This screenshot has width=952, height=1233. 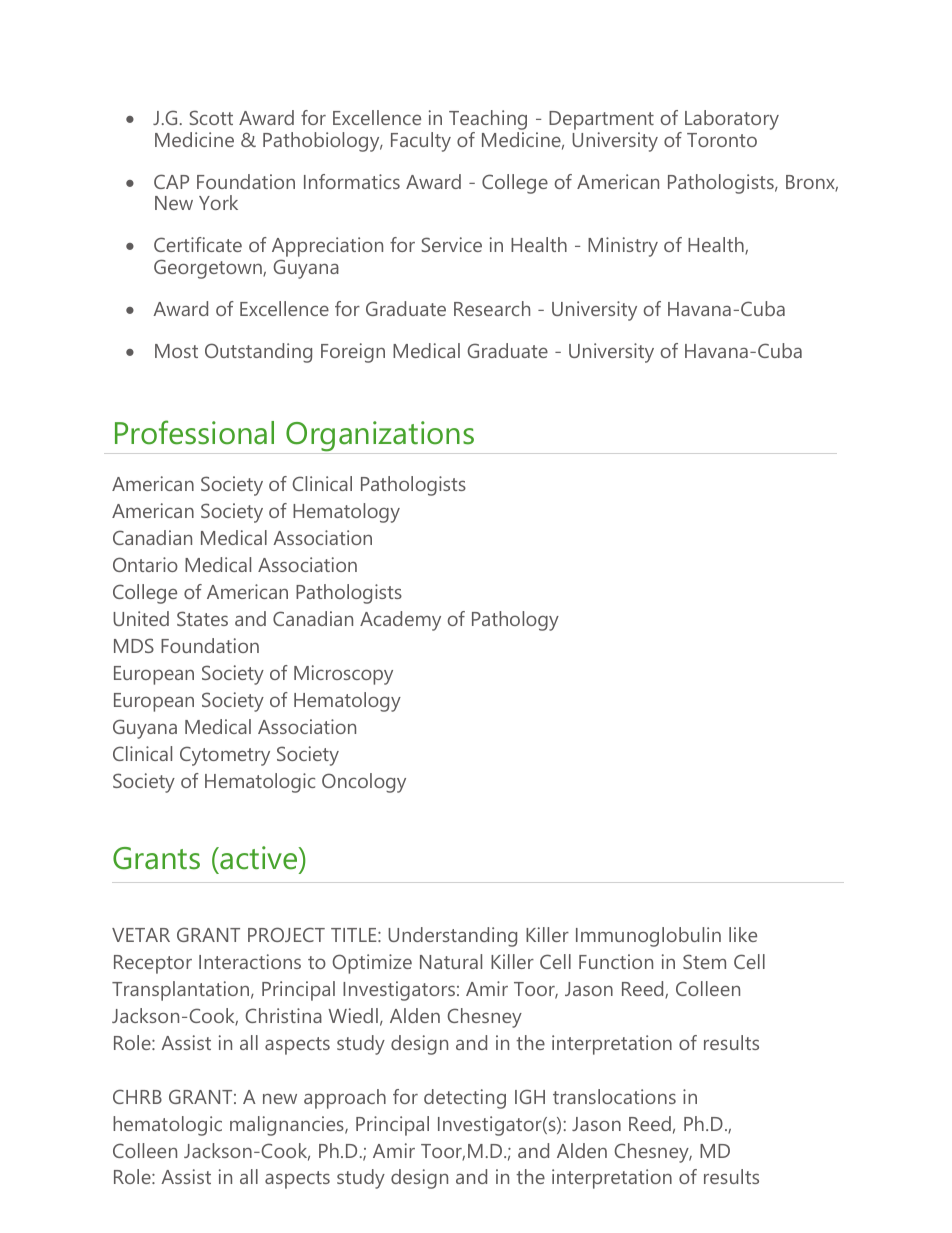 I want to click on Academy, so click(x=400, y=621).
